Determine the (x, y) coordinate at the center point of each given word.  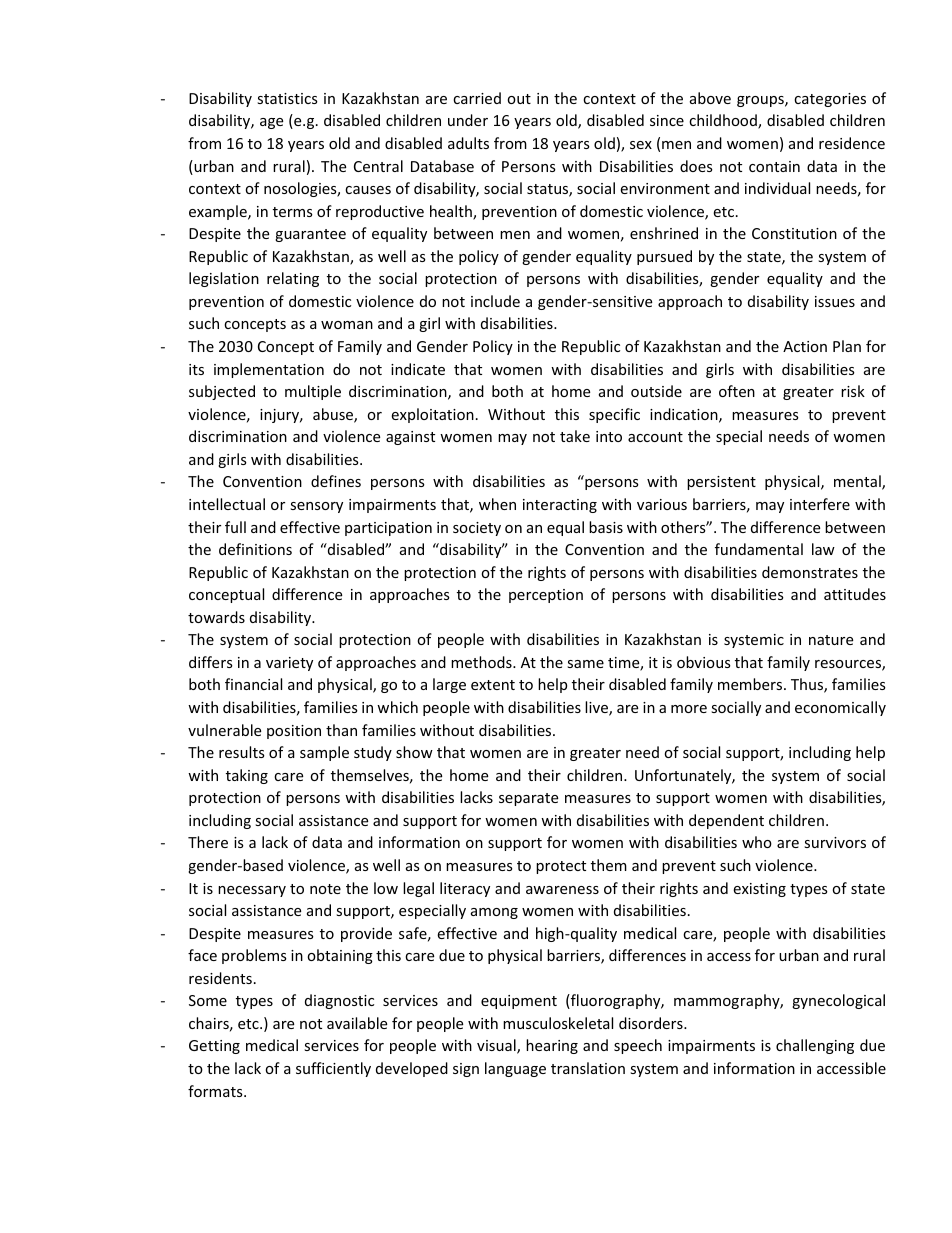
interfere (820, 504)
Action (805, 346)
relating (293, 279)
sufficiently (333, 1069)
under (468, 120)
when (497, 504)
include (495, 301)
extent (493, 685)
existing (759, 890)
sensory (316, 507)
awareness (562, 890)
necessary (252, 891)
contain (774, 166)
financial (253, 684)
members (751, 684)
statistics (287, 98)
